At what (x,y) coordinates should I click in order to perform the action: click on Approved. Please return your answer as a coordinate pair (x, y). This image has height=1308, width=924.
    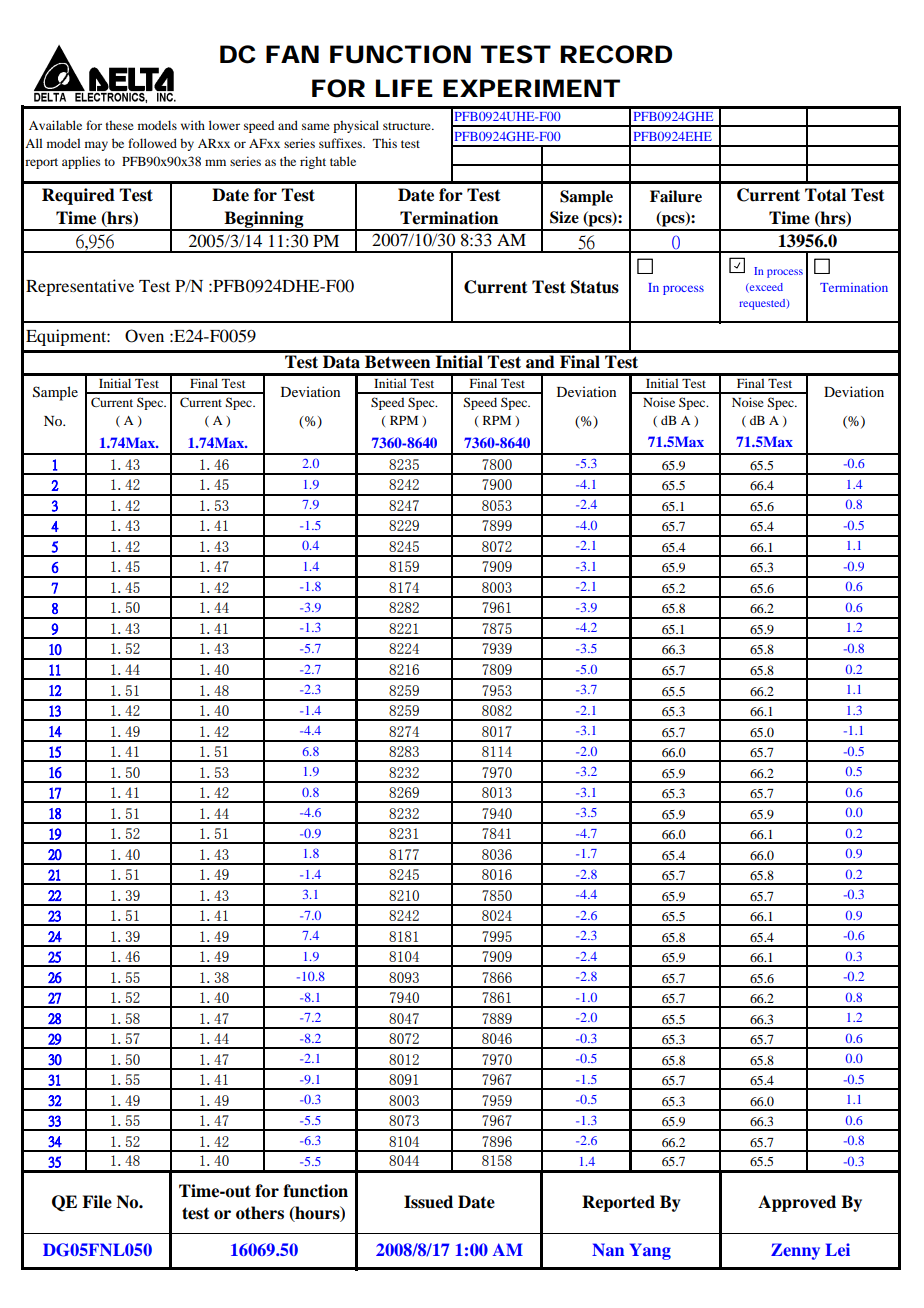
    Looking at the image, I should click on (797, 1203).
